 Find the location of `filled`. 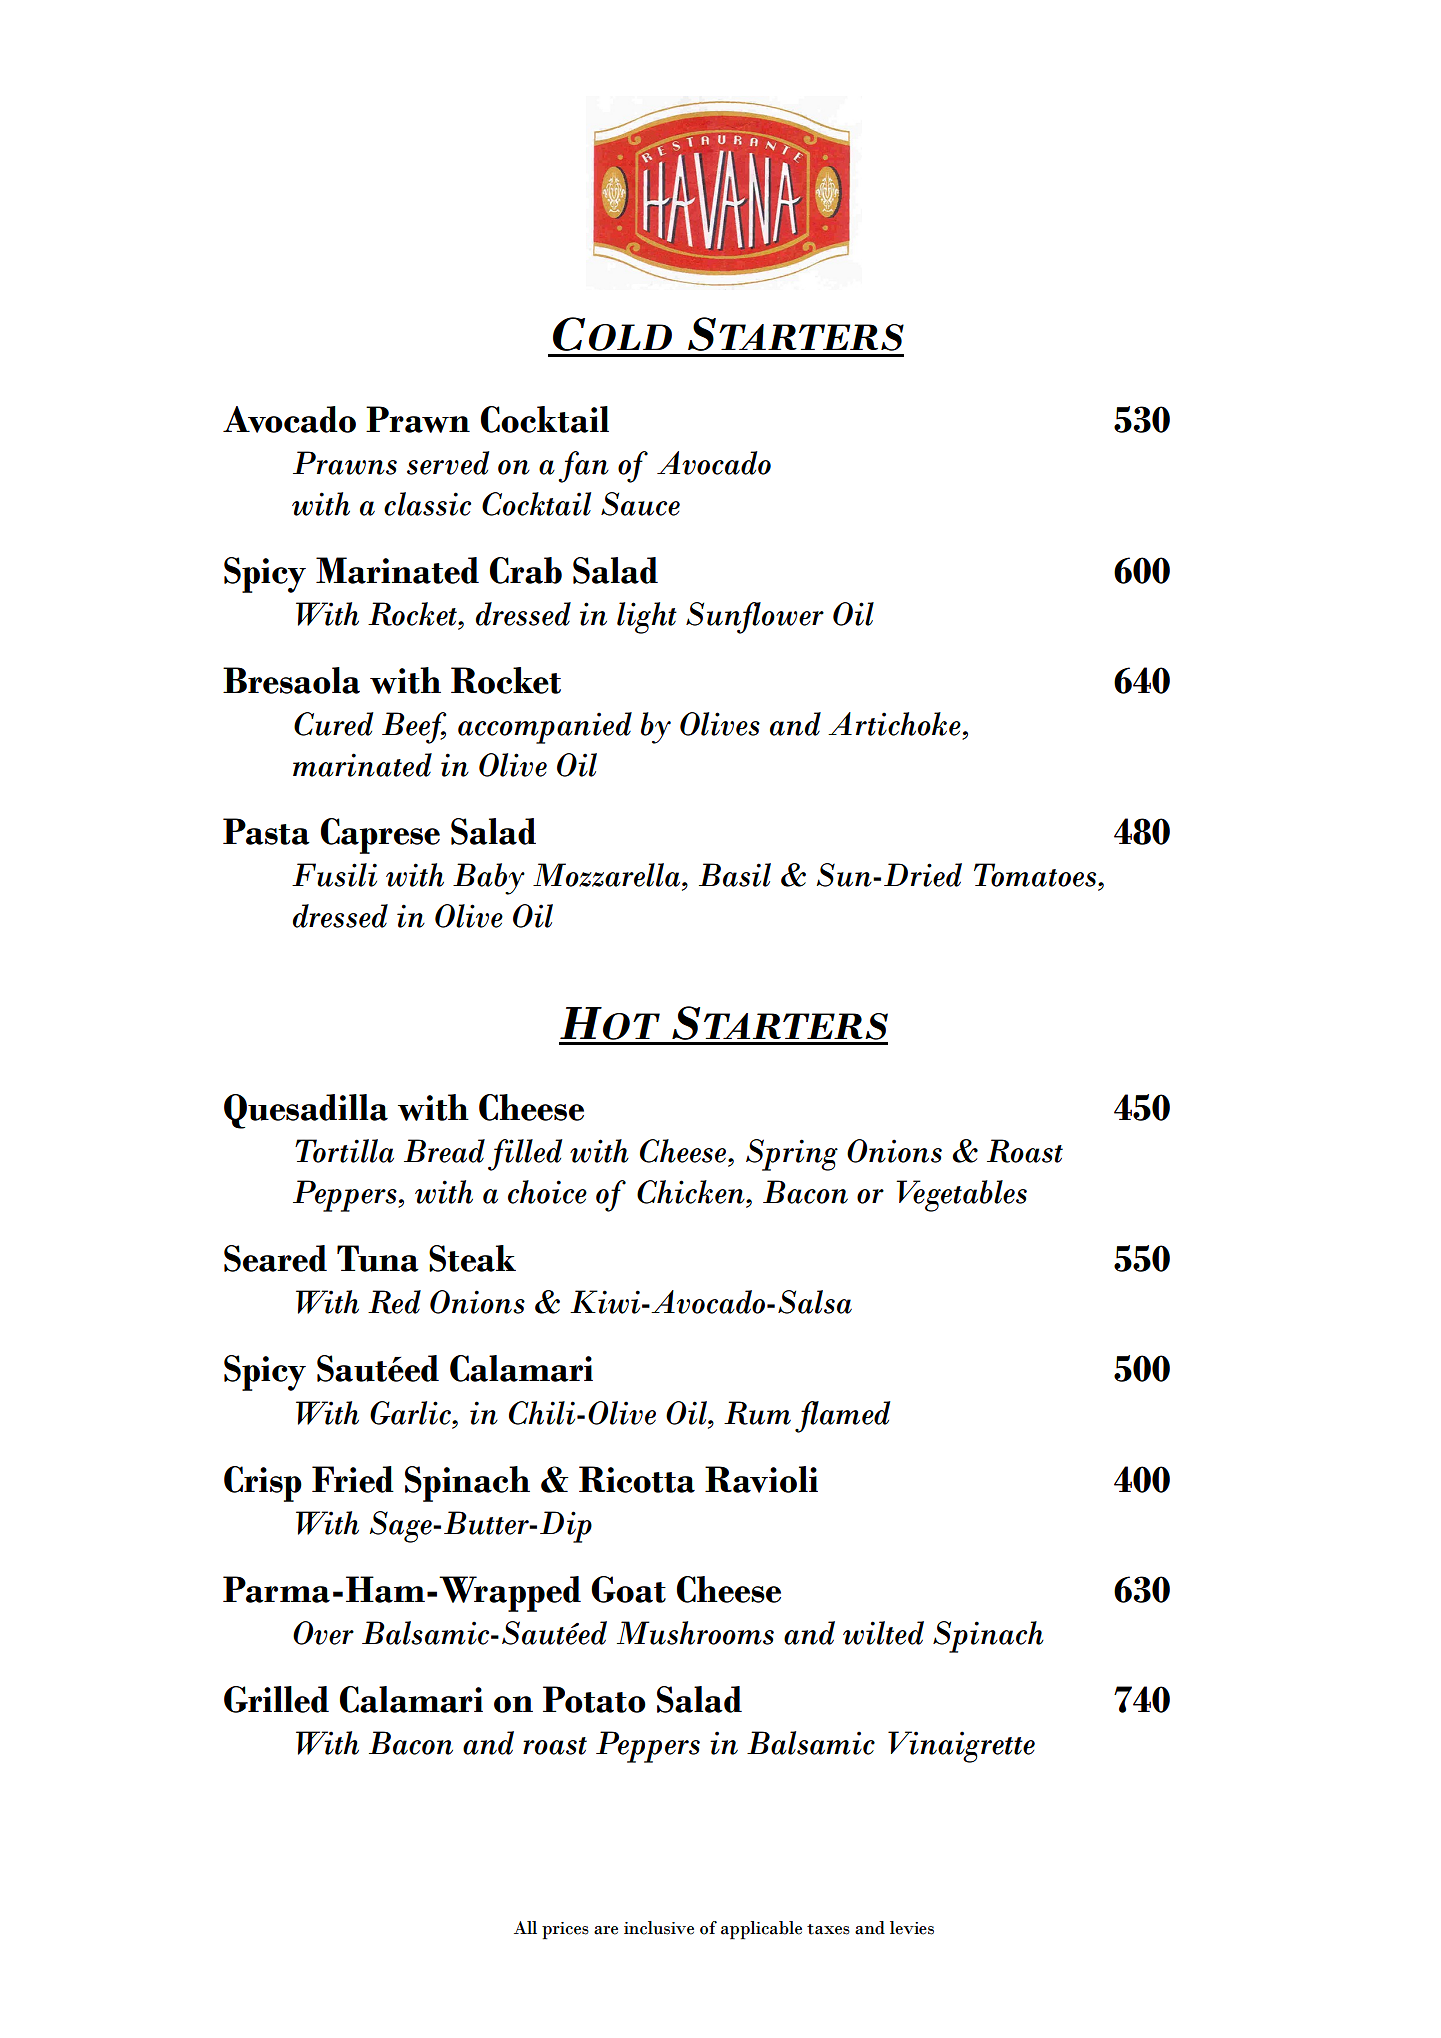

filled is located at coordinates (525, 1155).
